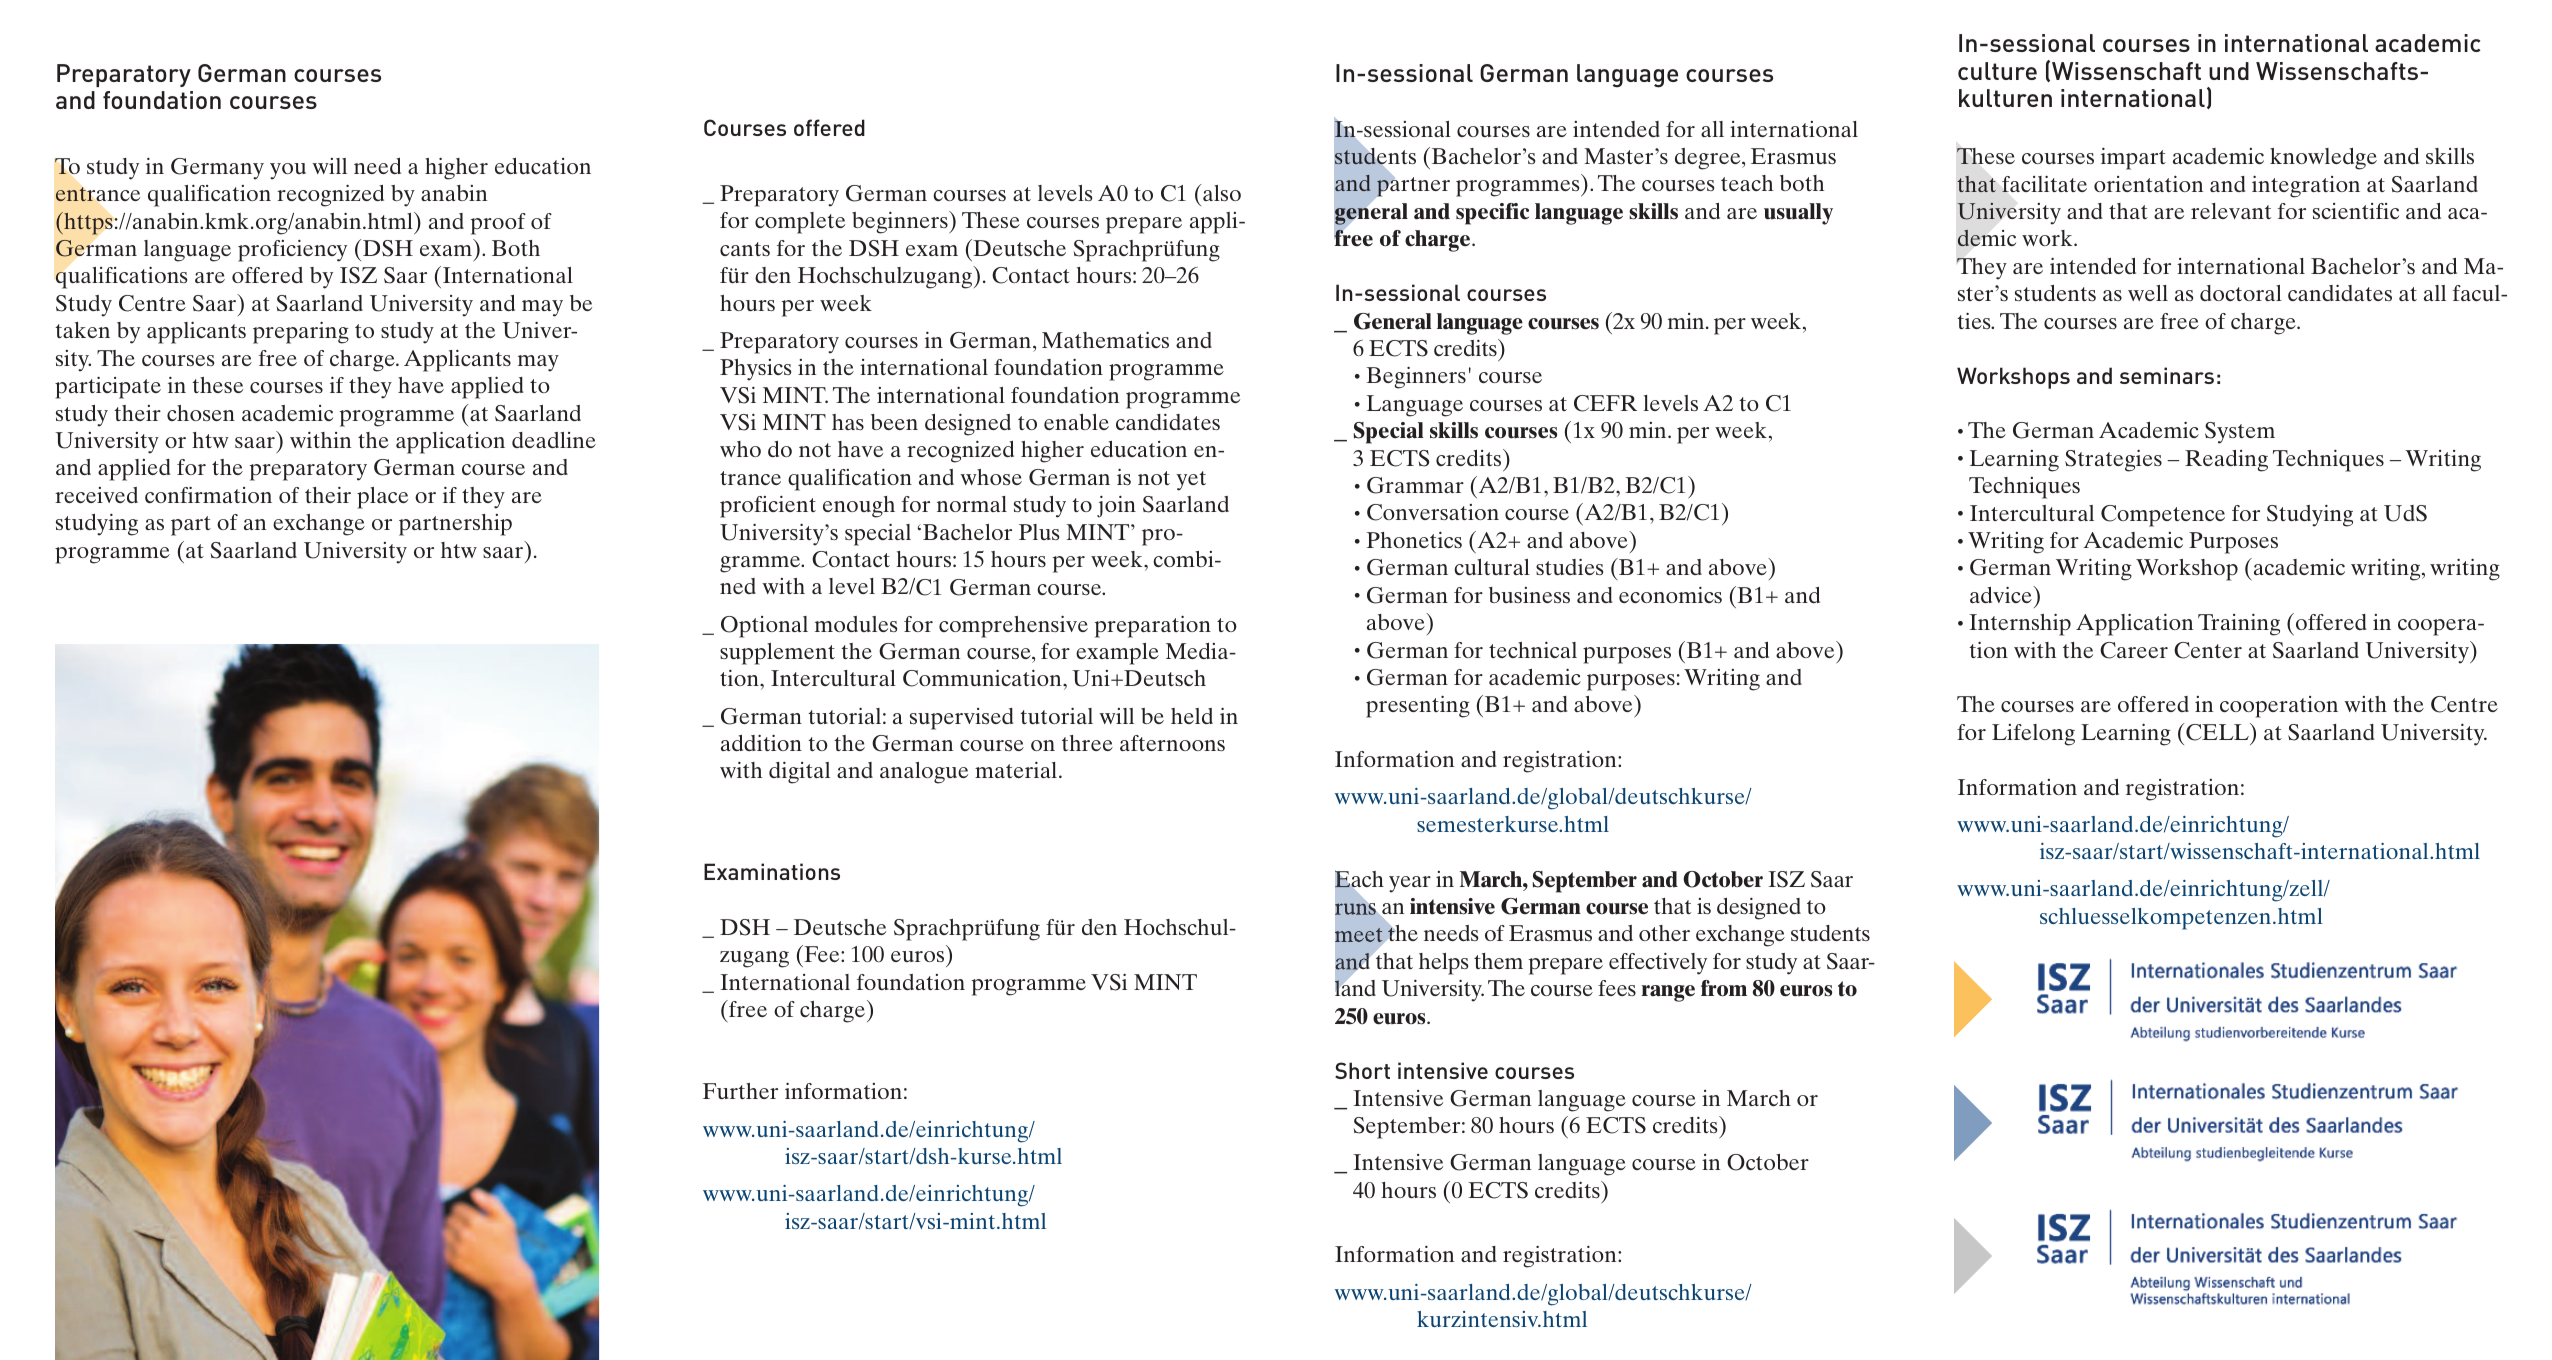 Image resolution: width=2552 pixels, height=1360 pixels. Describe the element at coordinates (382, 498) in the document. I see `place` at that location.
